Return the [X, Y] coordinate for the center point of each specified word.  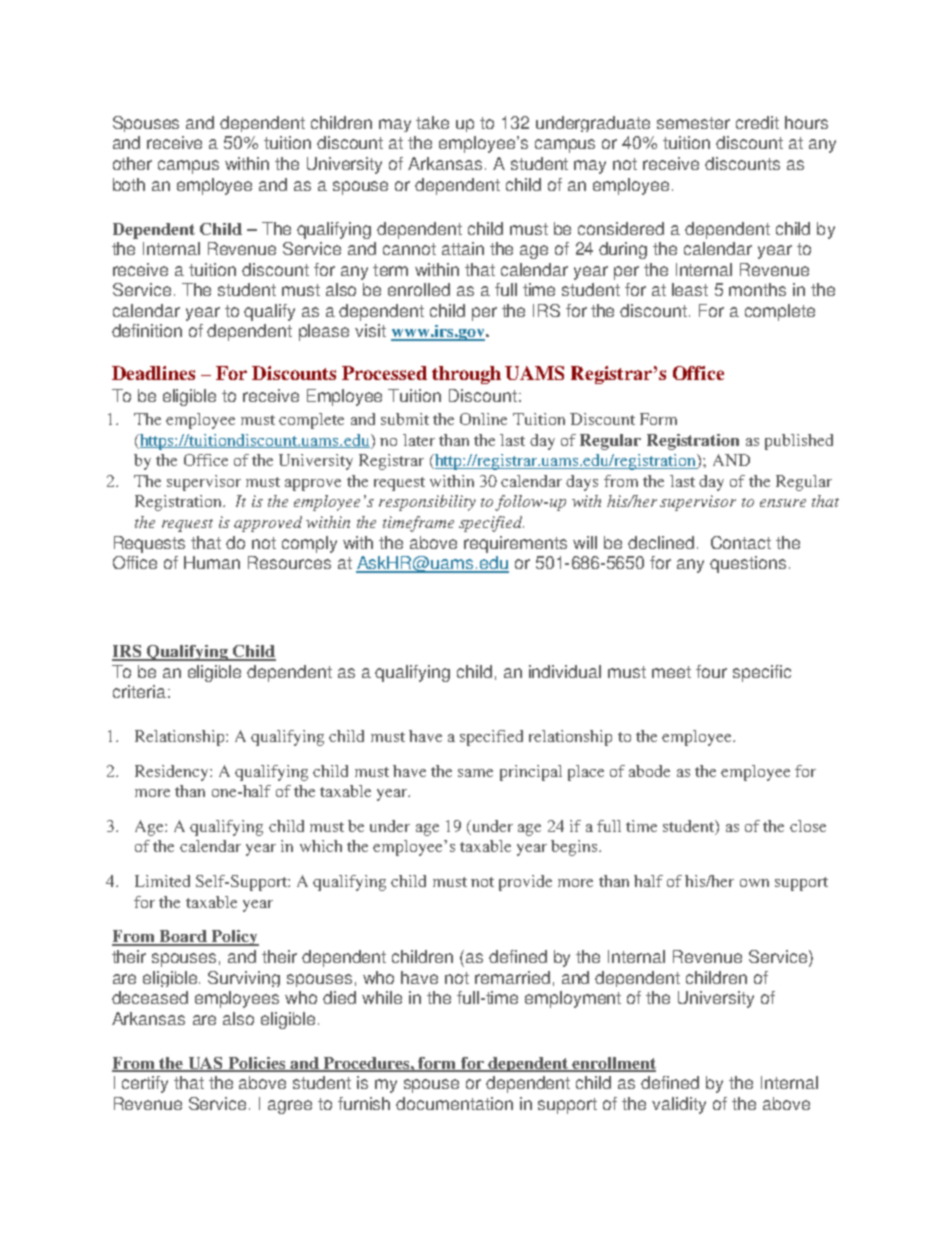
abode [649, 771]
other [132, 163]
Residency [173, 773]
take [432, 122]
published [799, 442]
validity [679, 1105]
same [475, 773]
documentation [454, 1103]
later [419, 440]
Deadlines [153, 373]
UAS [205, 1064]
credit [757, 122]
